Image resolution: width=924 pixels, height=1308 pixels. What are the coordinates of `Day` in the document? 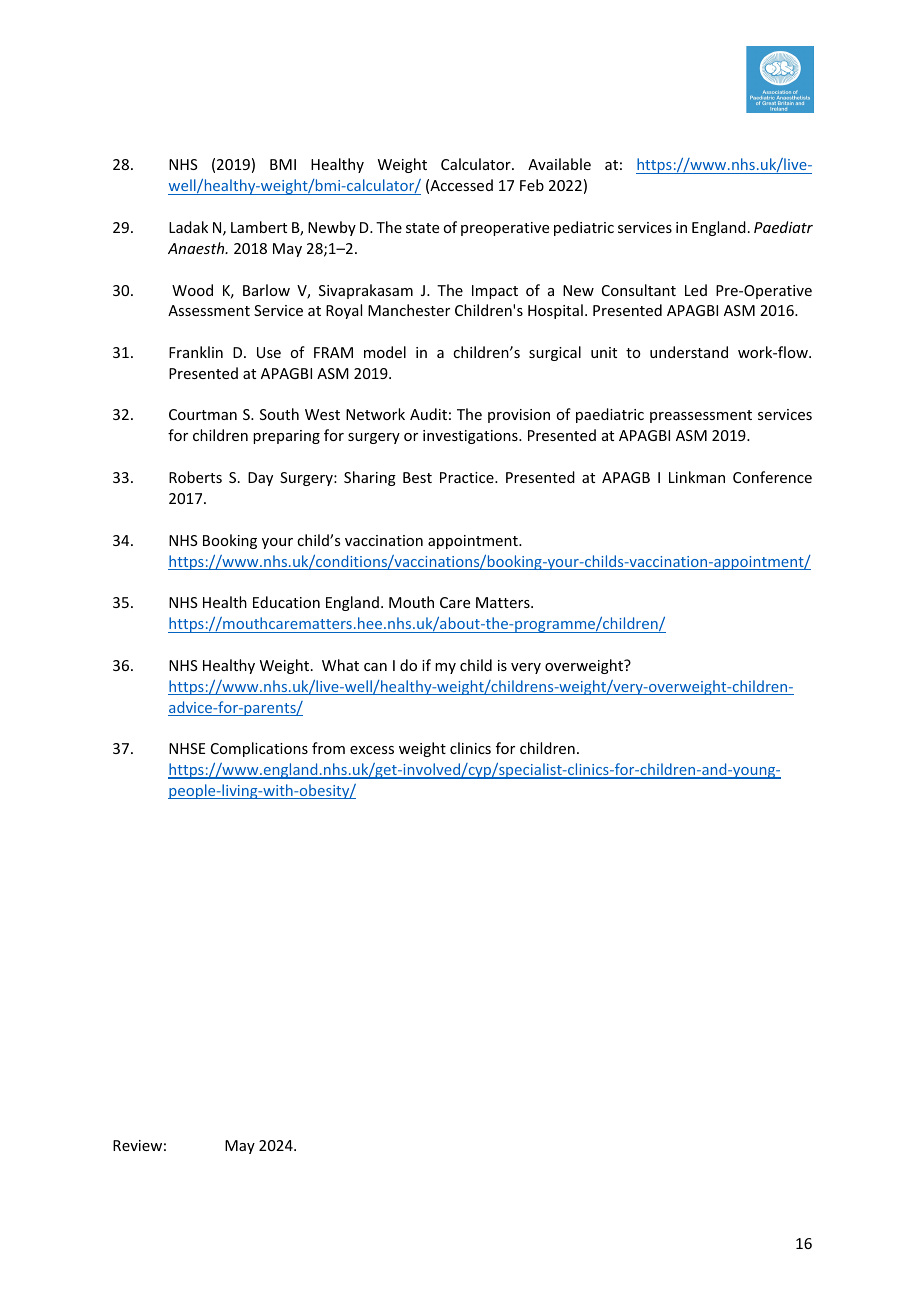 It's located at (260, 479).
